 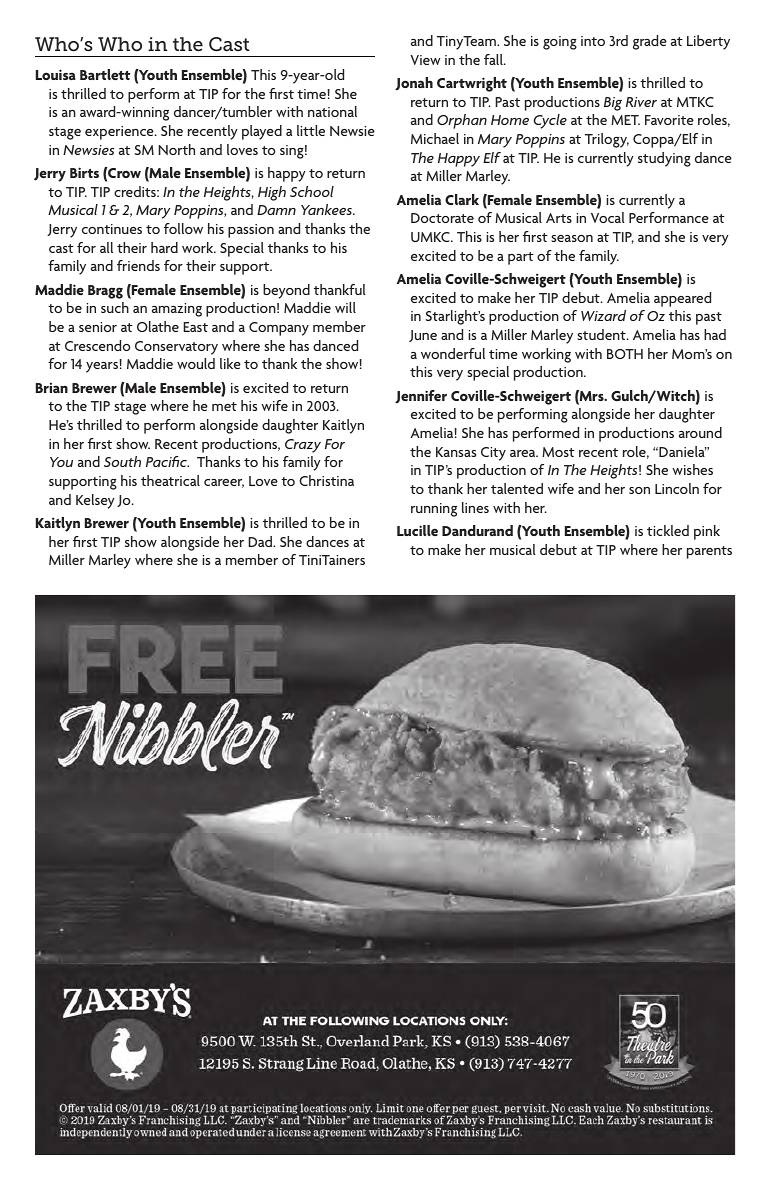 What do you see at coordinates (421, 397) in the image?
I see `Jennifer` at bounding box center [421, 397].
